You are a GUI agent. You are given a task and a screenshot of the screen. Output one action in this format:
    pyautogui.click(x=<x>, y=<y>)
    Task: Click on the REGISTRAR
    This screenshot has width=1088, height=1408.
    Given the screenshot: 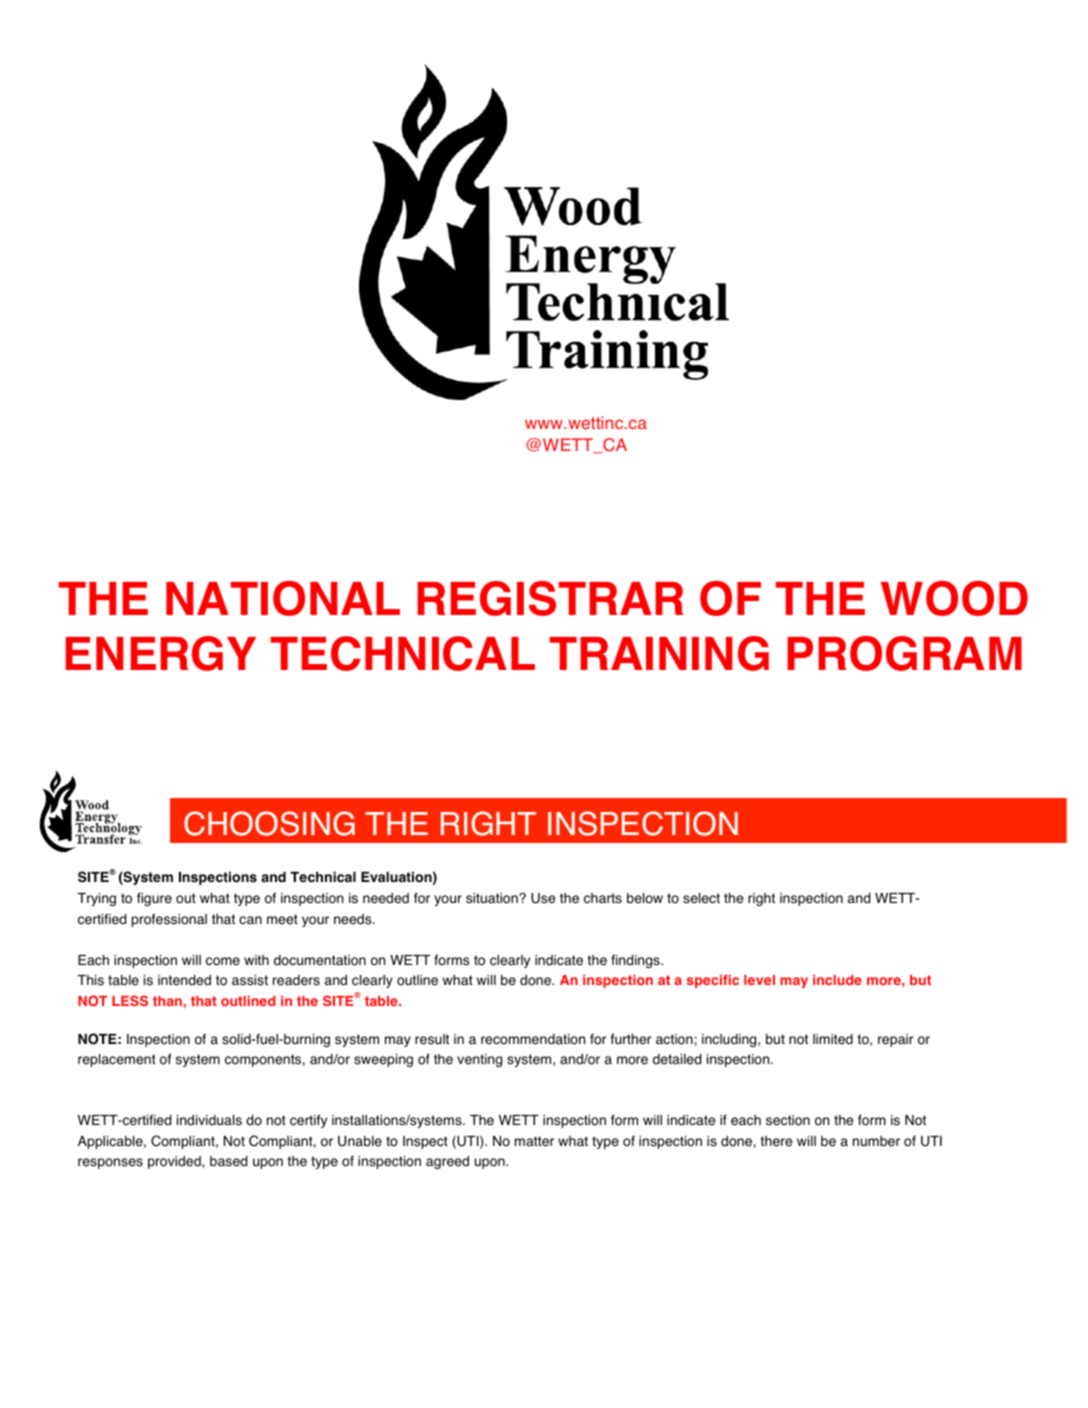 What is the action you would take?
    pyautogui.click(x=550, y=598)
